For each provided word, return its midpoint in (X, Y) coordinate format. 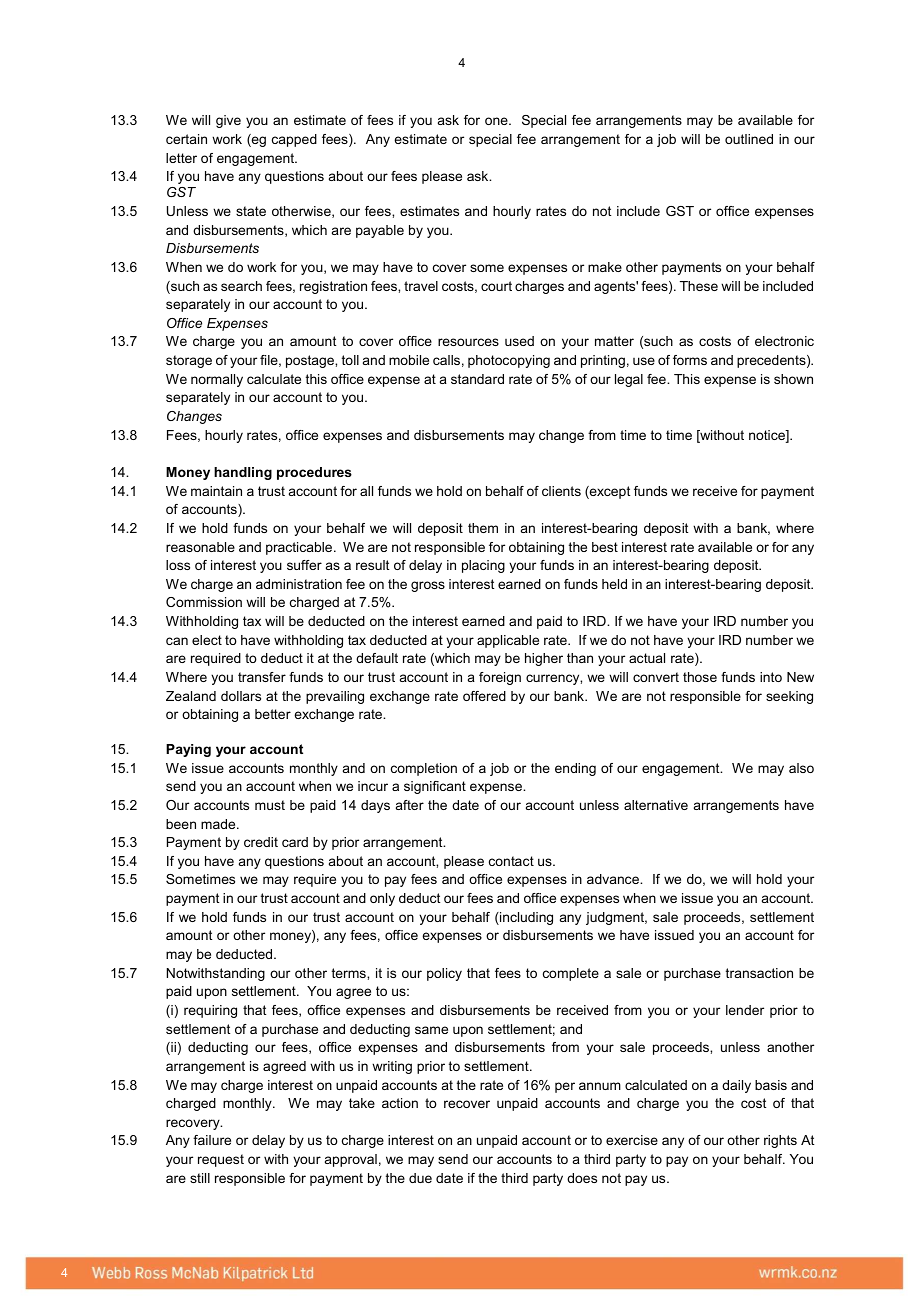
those (700, 677)
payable (380, 231)
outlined (749, 139)
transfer (262, 677)
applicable (508, 641)
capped (294, 140)
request (221, 1160)
